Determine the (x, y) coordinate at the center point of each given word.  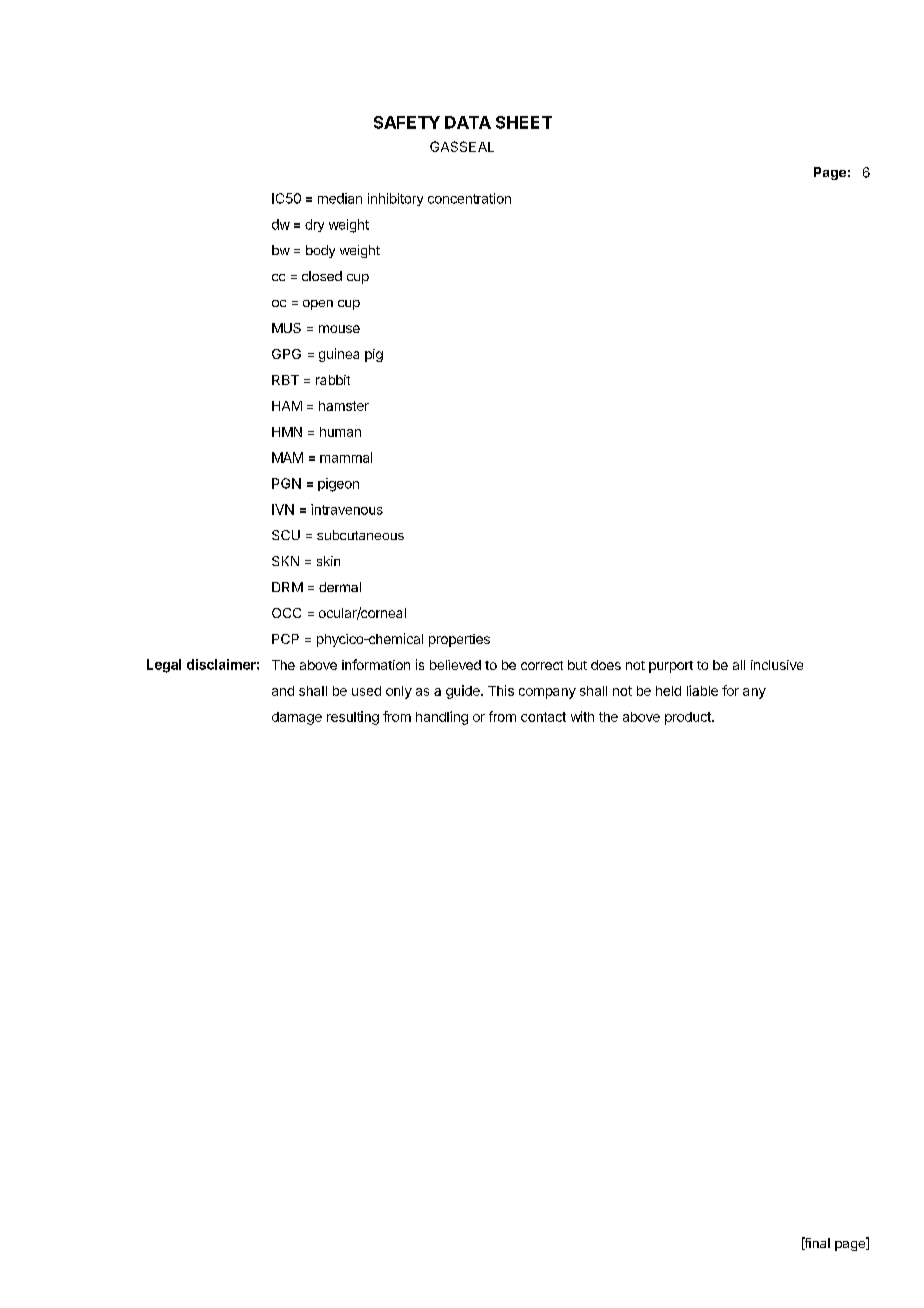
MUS (286, 328)
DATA (468, 122)
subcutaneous (360, 535)
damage (297, 718)
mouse (339, 329)
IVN (283, 509)
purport (671, 667)
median (340, 198)
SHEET (524, 122)
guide (464, 692)
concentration (469, 198)
